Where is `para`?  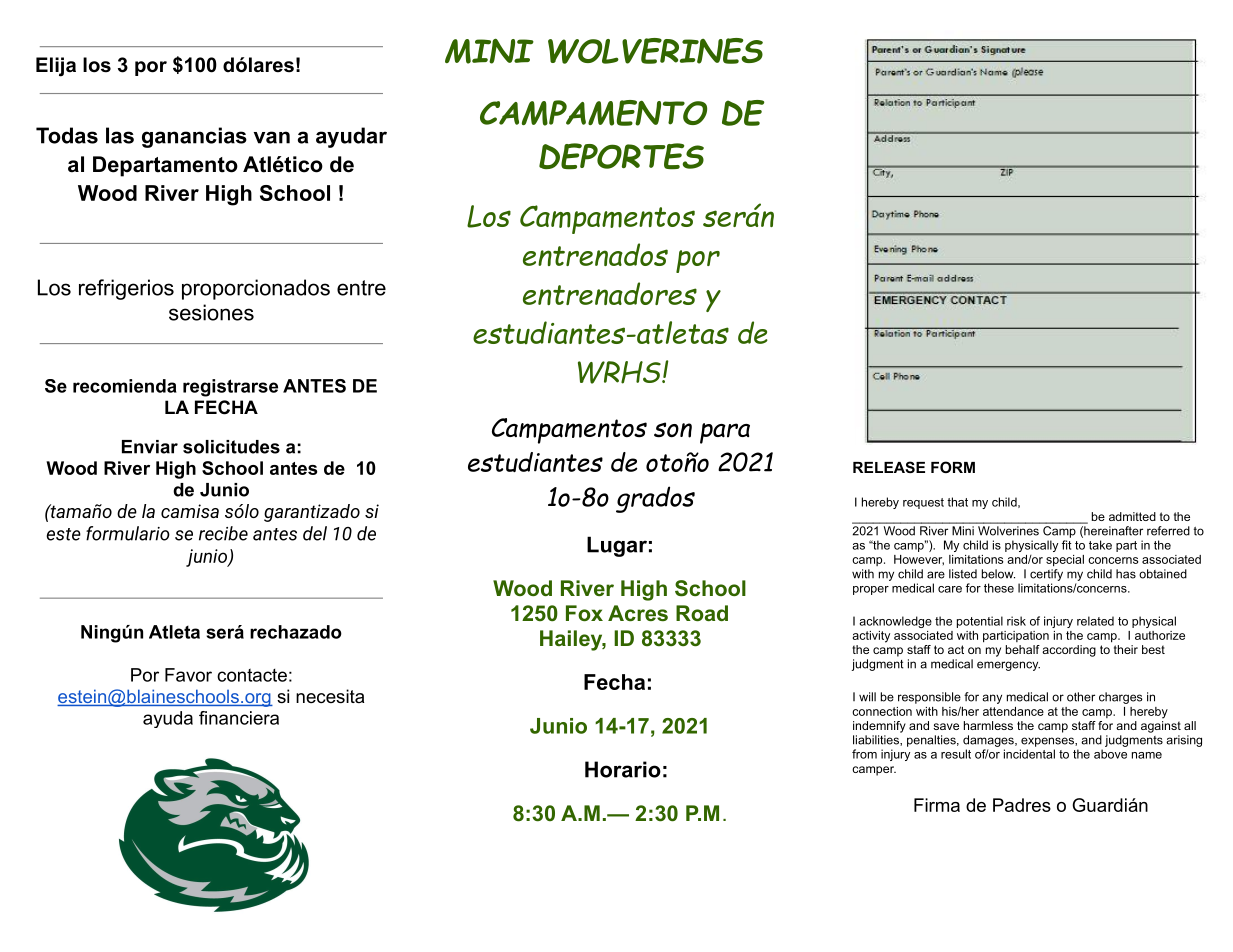
para is located at coordinates (725, 433).
